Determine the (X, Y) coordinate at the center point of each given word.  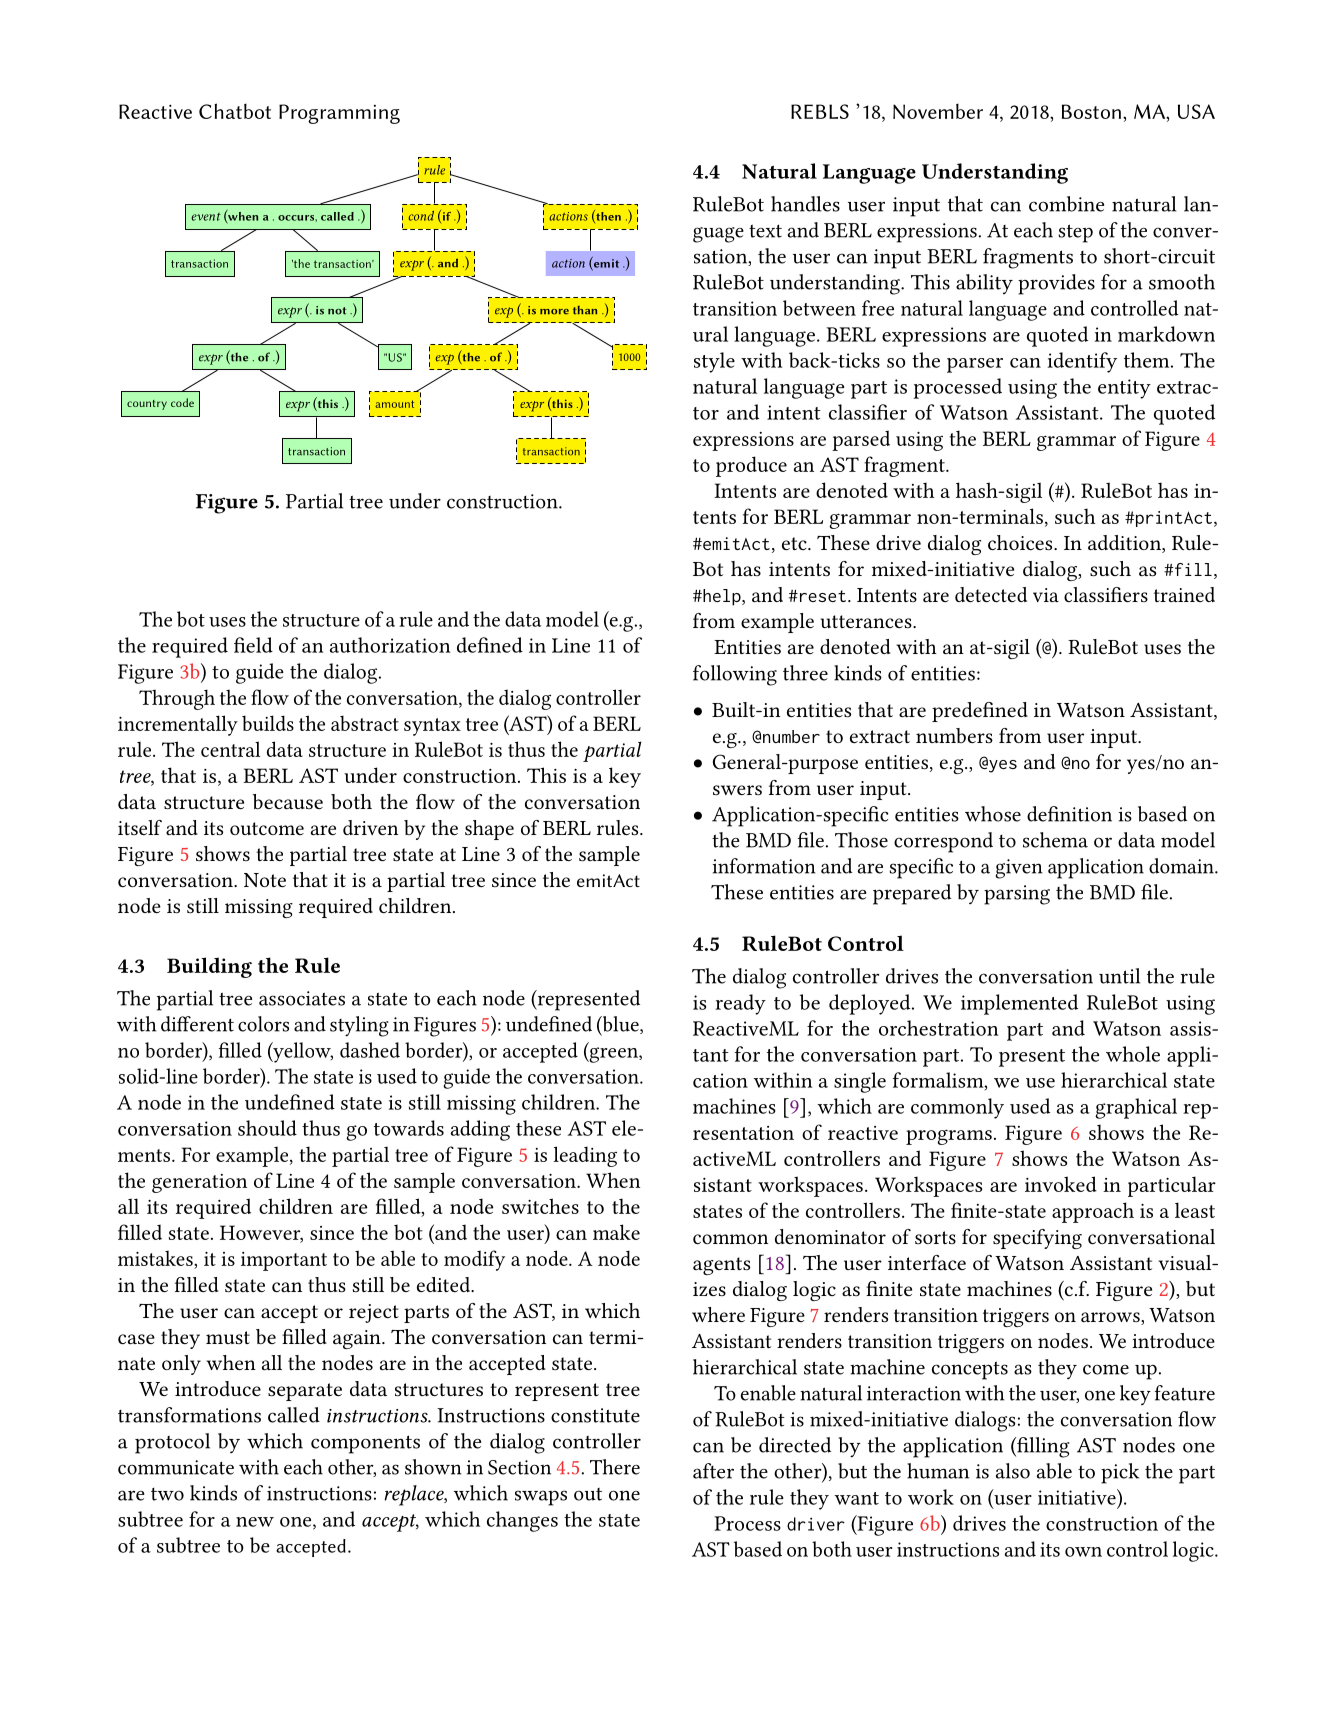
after (713, 1471)
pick (1120, 1473)
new (255, 1522)
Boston (1091, 111)
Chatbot (235, 111)
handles (805, 204)
